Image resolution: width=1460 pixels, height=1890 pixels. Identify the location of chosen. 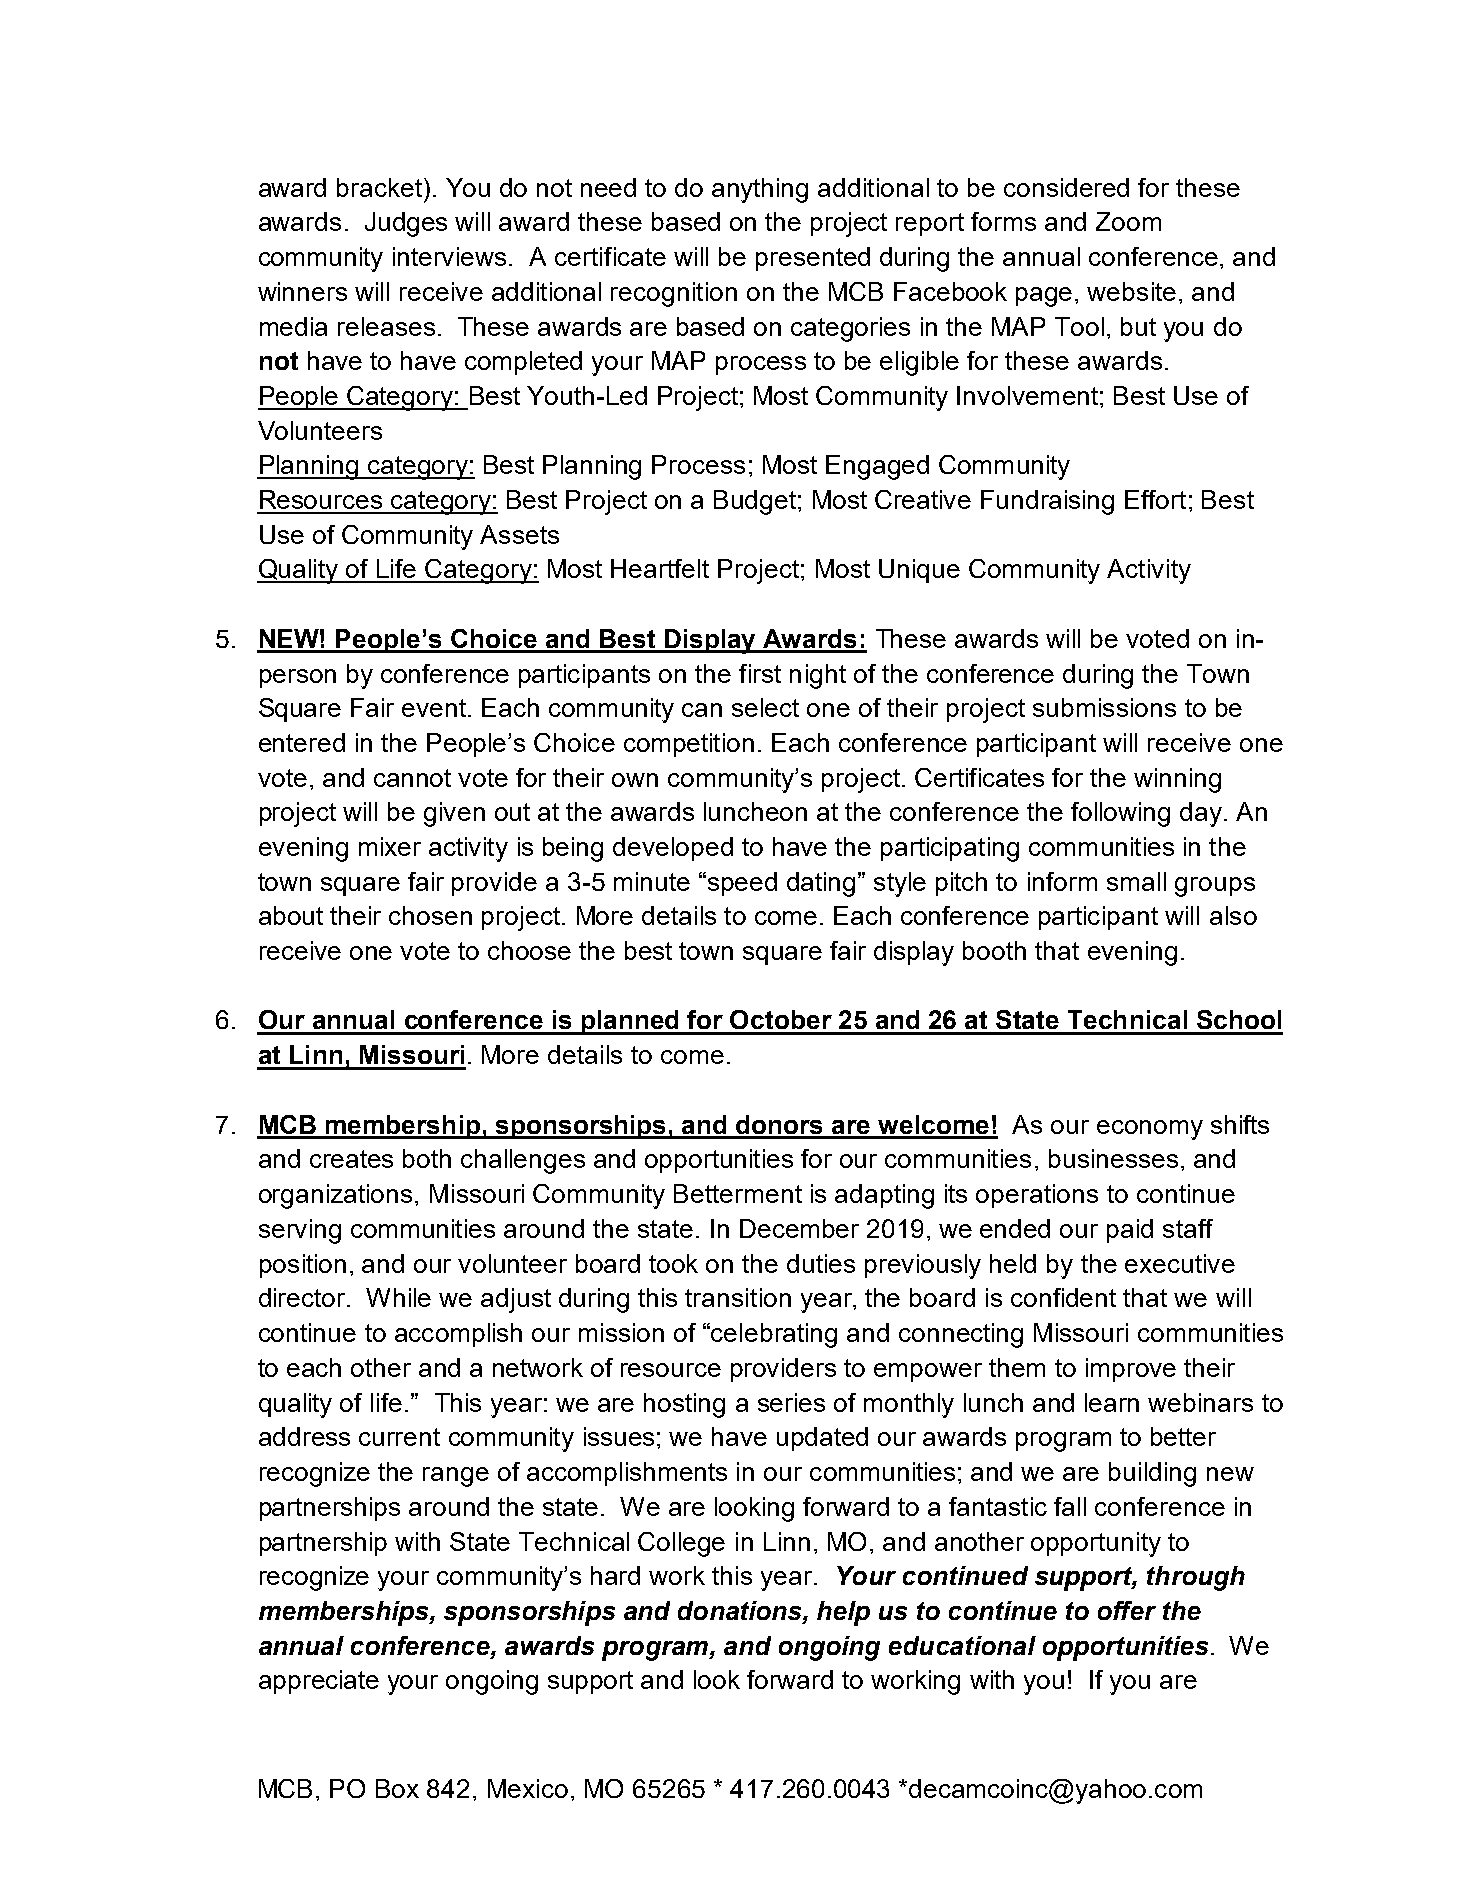
(430, 915).
